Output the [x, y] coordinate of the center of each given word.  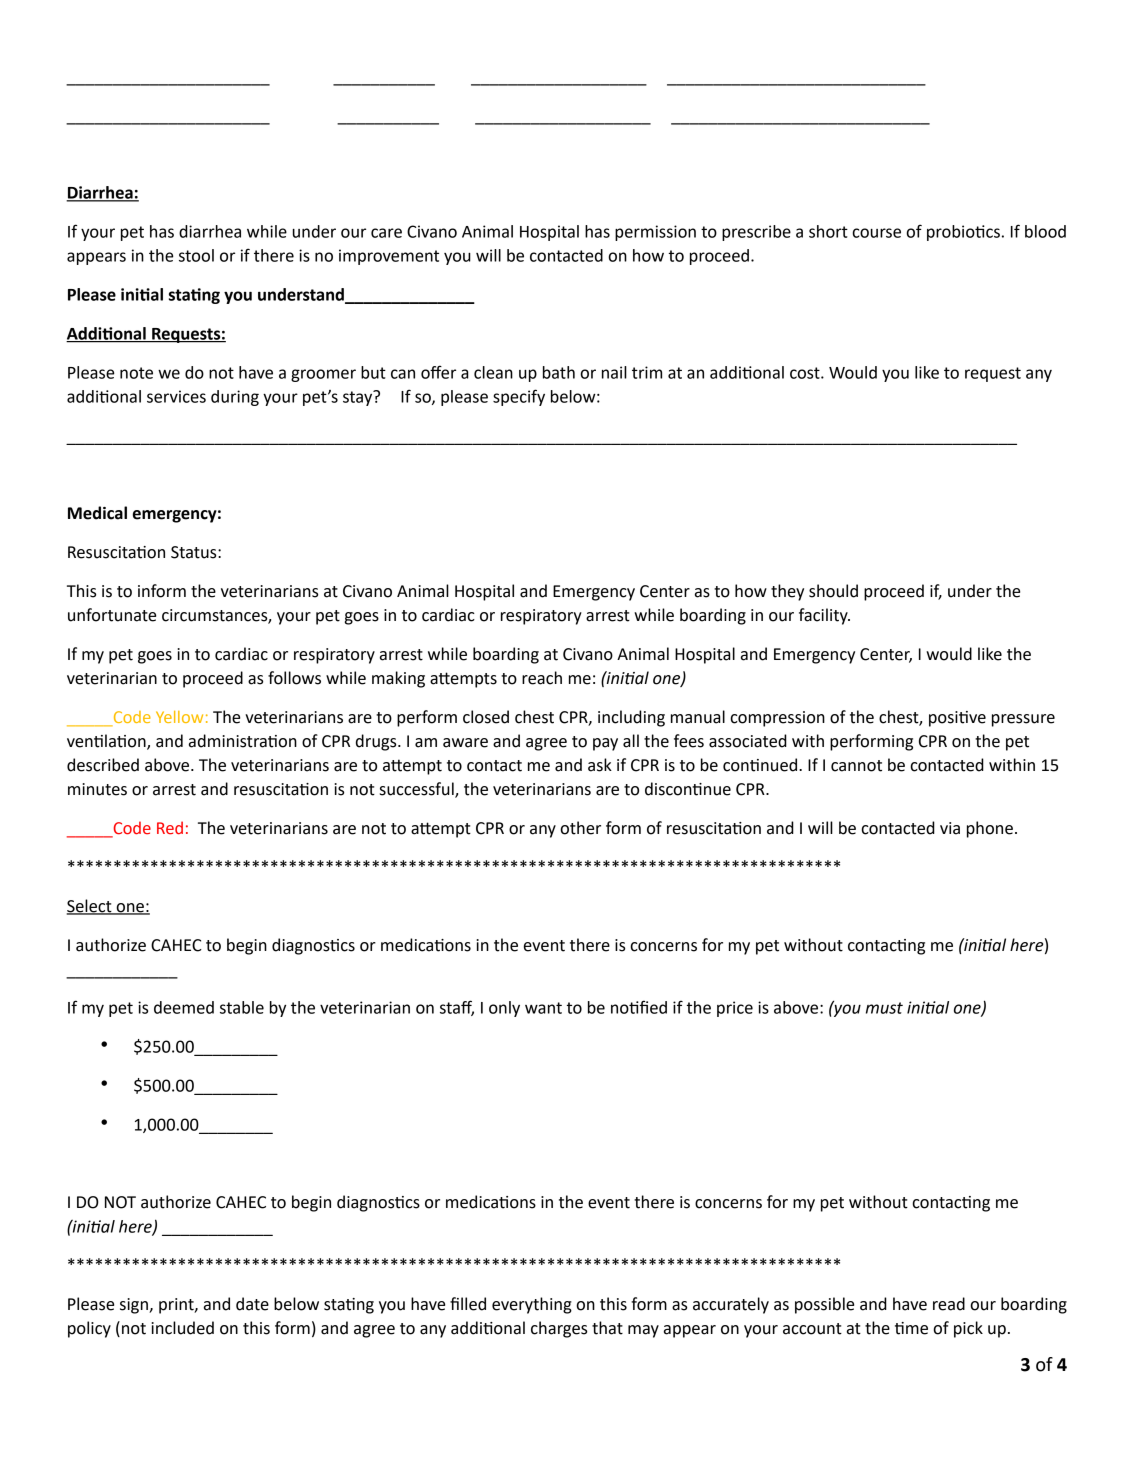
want [543, 1008]
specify [519, 397]
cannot [856, 766]
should [833, 591]
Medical [97, 513]
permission [655, 233]
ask [600, 765]
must [884, 1008]
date [252, 1304]
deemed [184, 1007]
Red [170, 828]
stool [196, 255]
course [876, 233]
